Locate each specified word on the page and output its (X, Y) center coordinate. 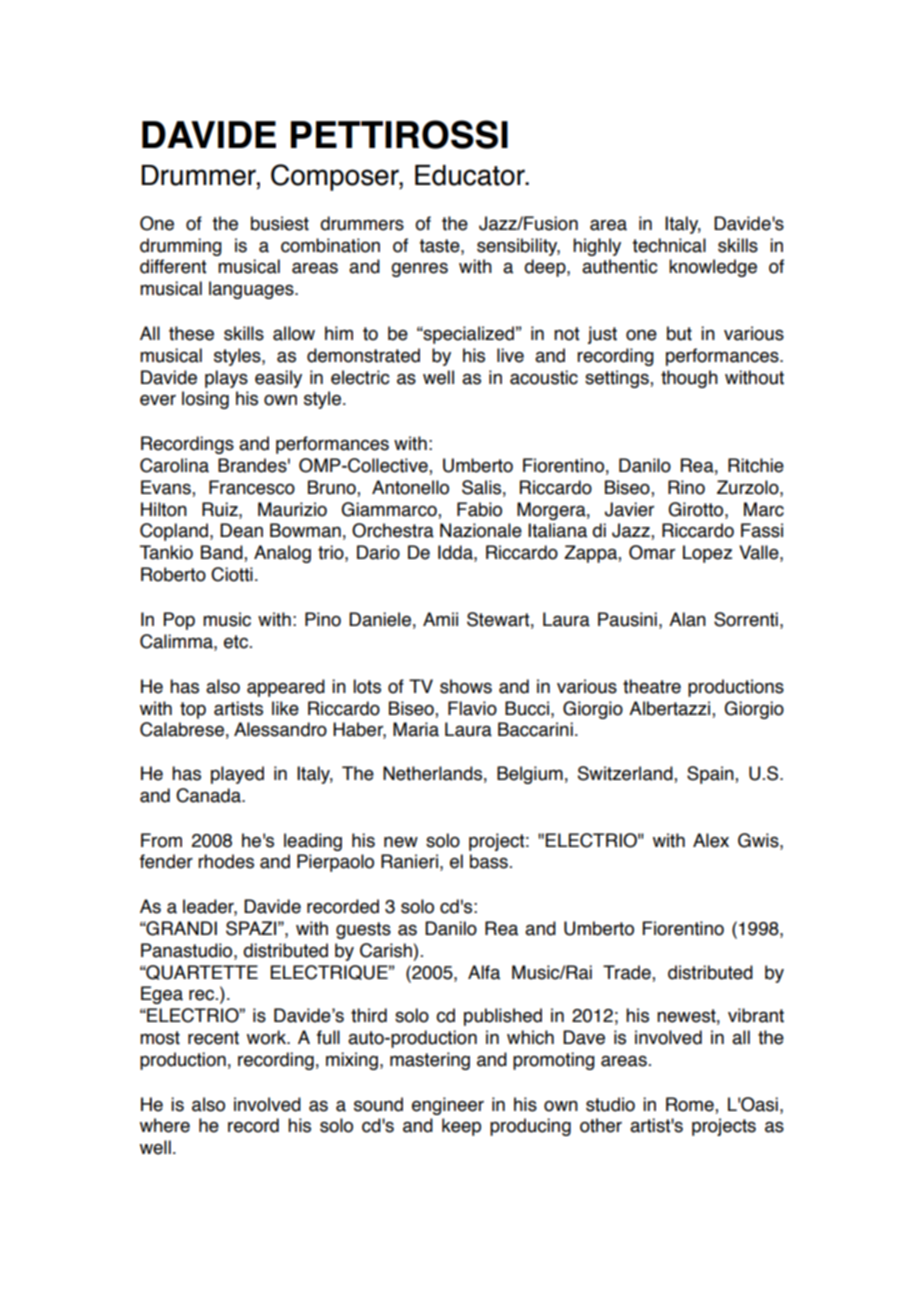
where (165, 1125)
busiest (280, 223)
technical (669, 245)
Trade (628, 972)
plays (226, 379)
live (510, 355)
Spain (711, 775)
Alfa (484, 972)
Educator (471, 175)
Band (223, 553)
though (689, 379)
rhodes (226, 861)
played (237, 775)
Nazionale (481, 530)
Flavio (472, 708)
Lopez (707, 554)
